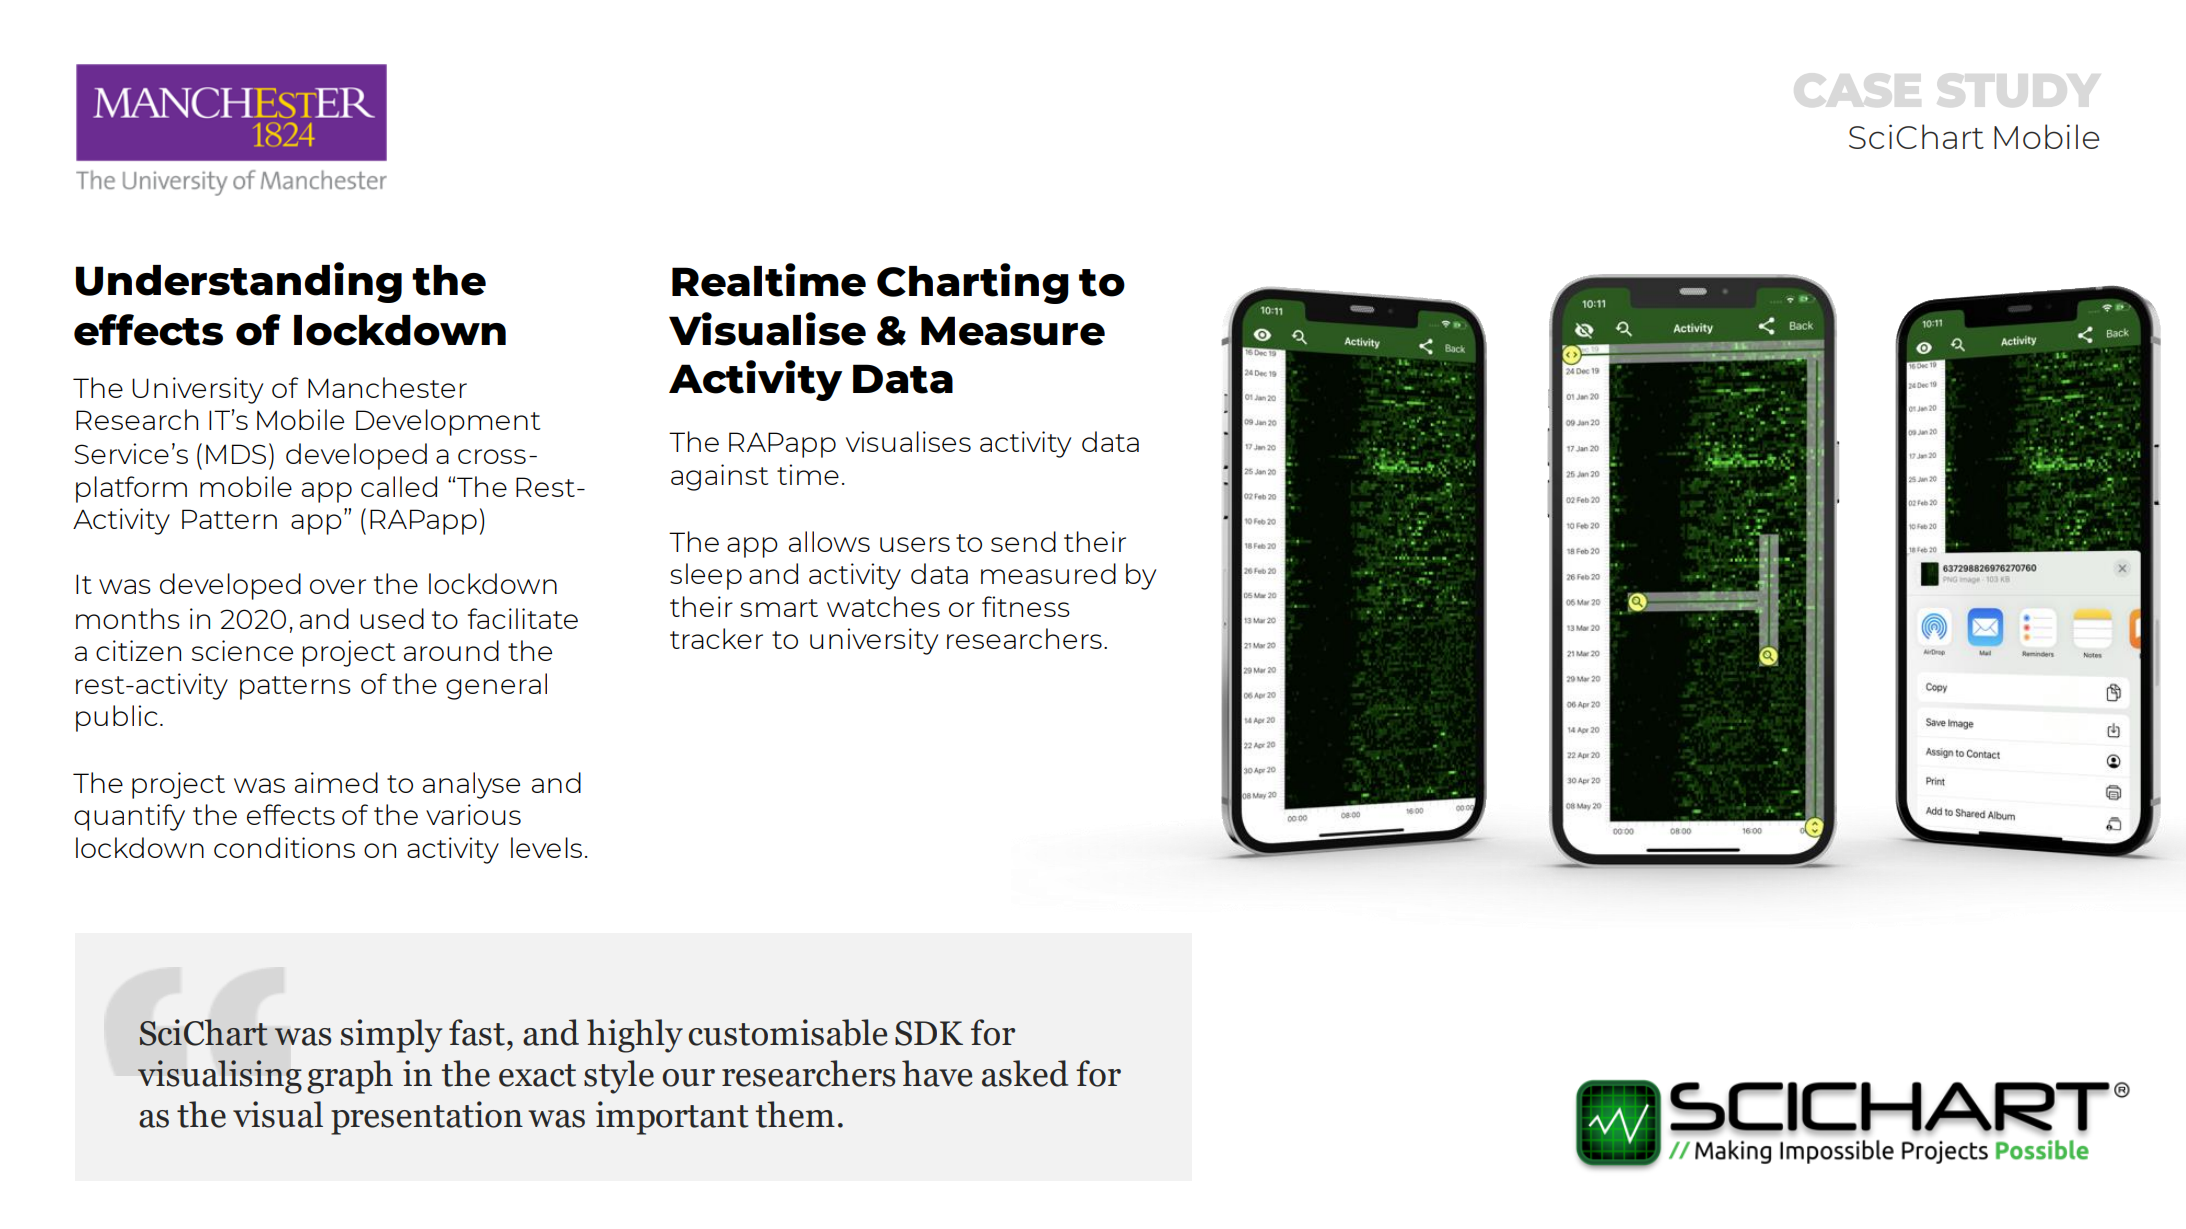 This screenshot has height=1229, width=2186. I want to click on graph, so click(350, 1077).
